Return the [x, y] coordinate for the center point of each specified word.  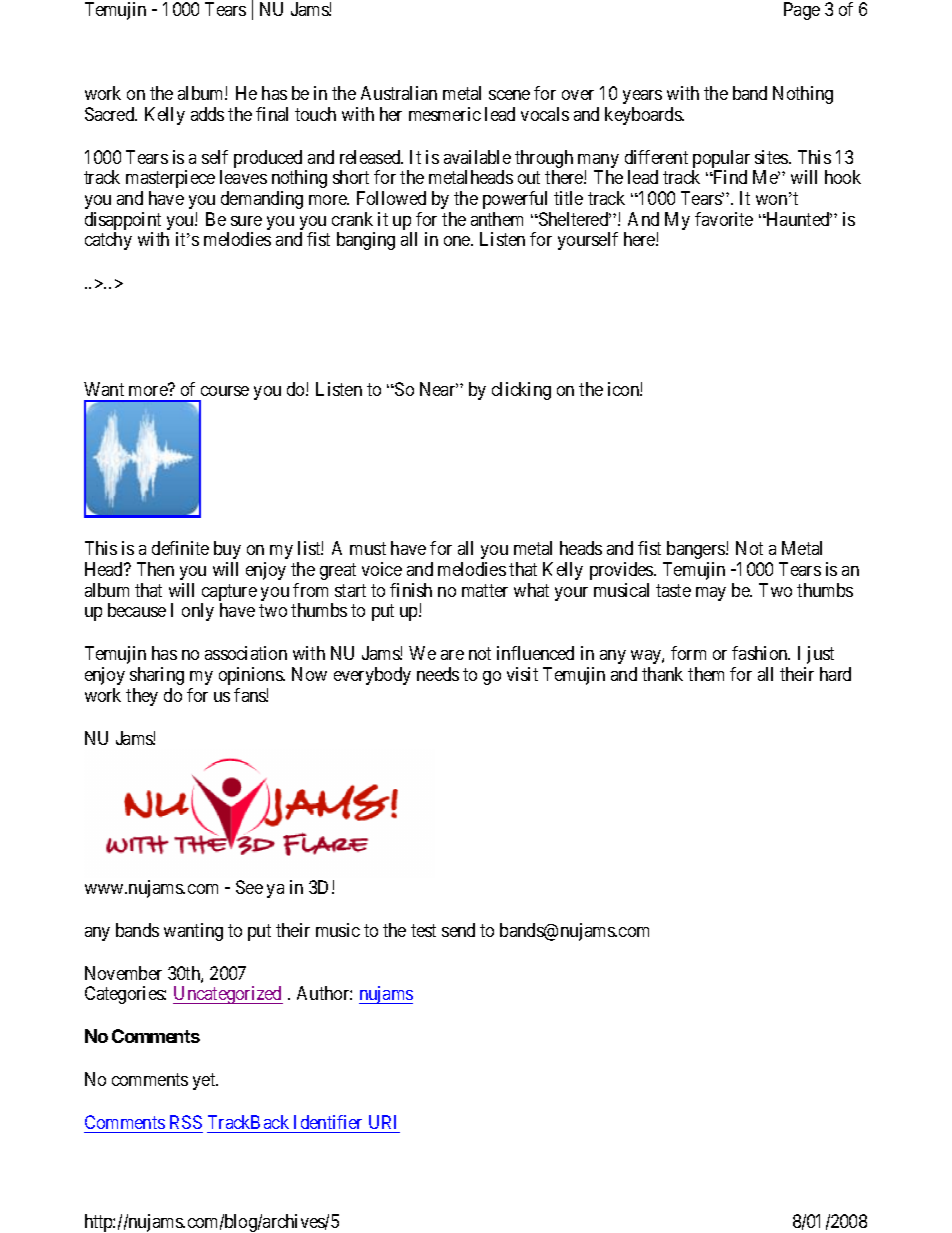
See [249, 887]
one [458, 241]
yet [205, 1081]
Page [802, 11]
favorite [724, 219]
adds [207, 114]
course [225, 391]
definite [180, 548]
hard [835, 674]
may [711, 594]
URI [382, 1122]
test [423, 930]
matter [485, 590]
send [458, 930]
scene [509, 95]
